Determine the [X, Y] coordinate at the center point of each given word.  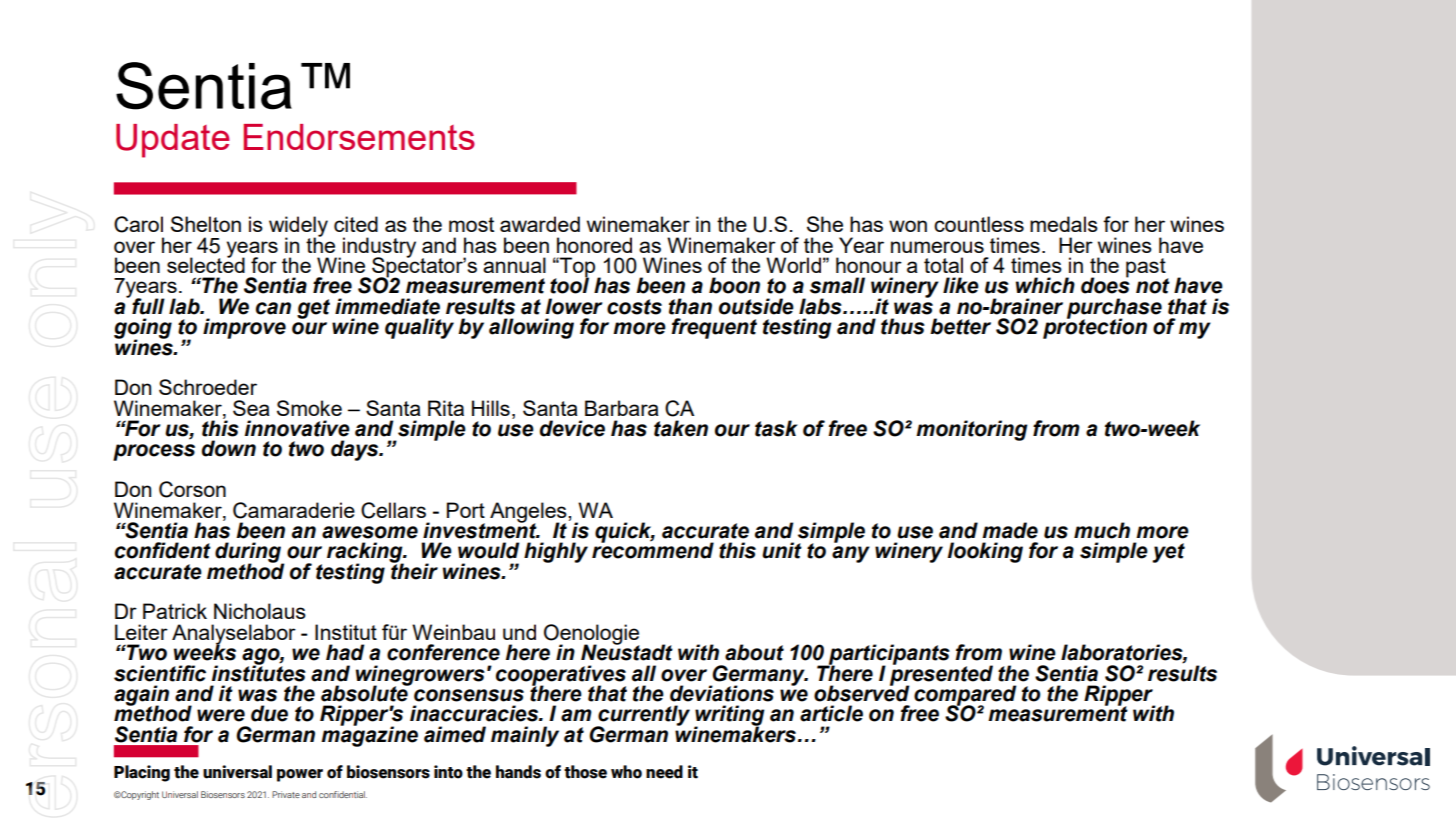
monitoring [972, 430]
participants [888, 655]
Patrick [175, 611]
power [300, 775]
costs [634, 307]
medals [1064, 224]
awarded [540, 224]
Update [173, 141]
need [664, 772]
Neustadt [627, 652]
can [273, 308]
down [229, 448]
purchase [1114, 309]
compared [965, 696]
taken [681, 428]
